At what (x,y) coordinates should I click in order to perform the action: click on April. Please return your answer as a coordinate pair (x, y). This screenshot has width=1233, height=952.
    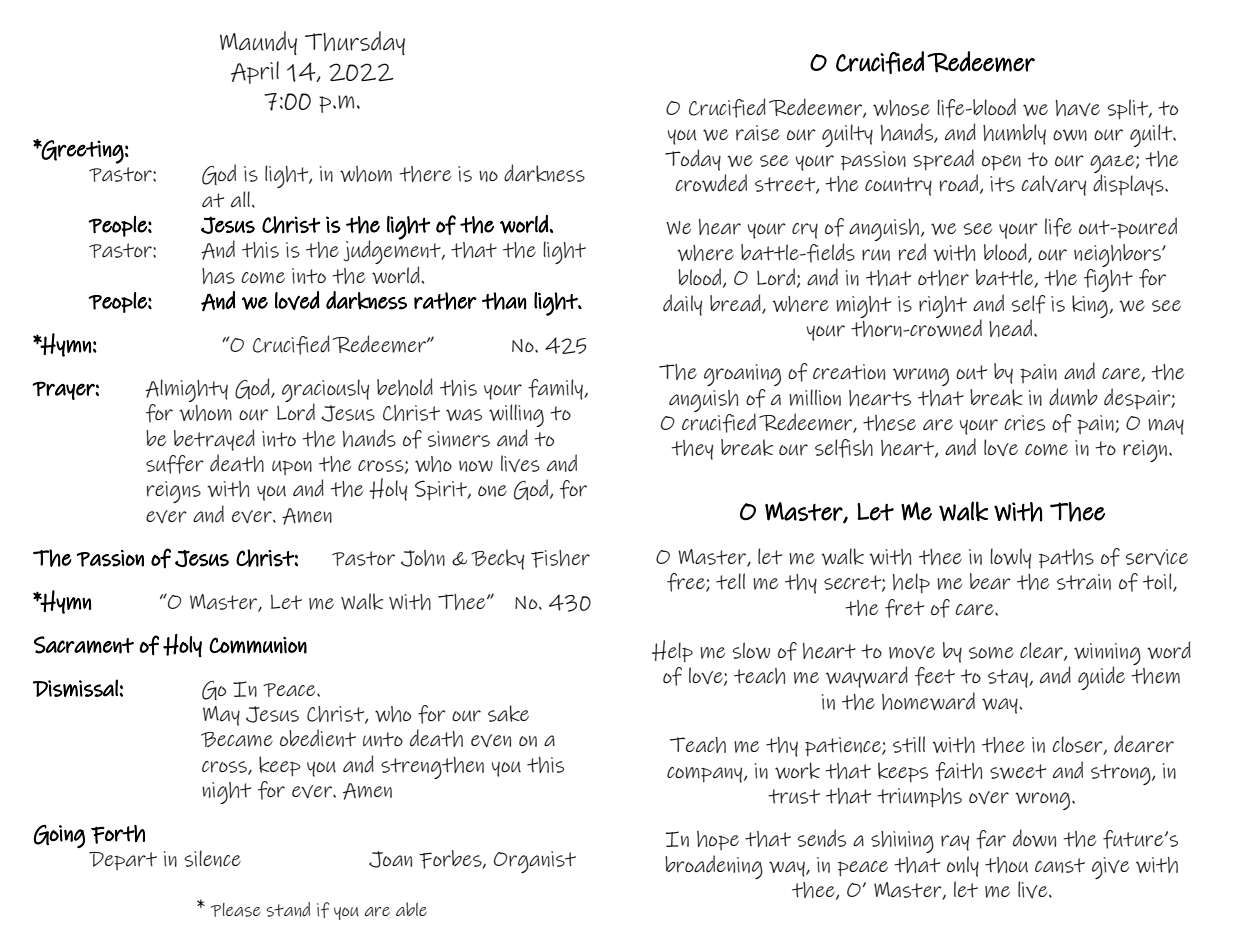
    Looking at the image, I should click on (255, 72).
